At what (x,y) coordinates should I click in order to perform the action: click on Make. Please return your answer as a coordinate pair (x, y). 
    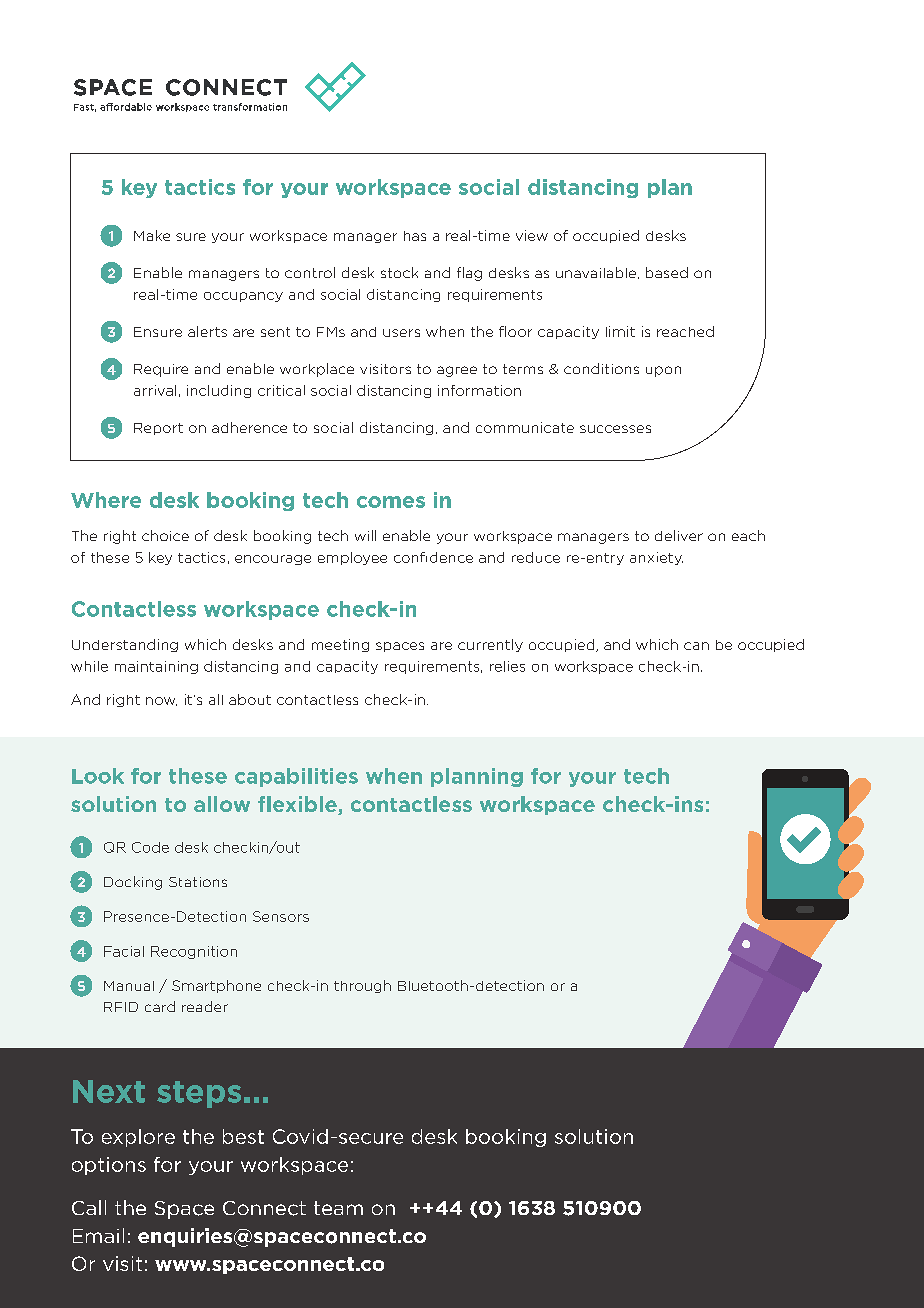
    Looking at the image, I should click on (152, 235).
